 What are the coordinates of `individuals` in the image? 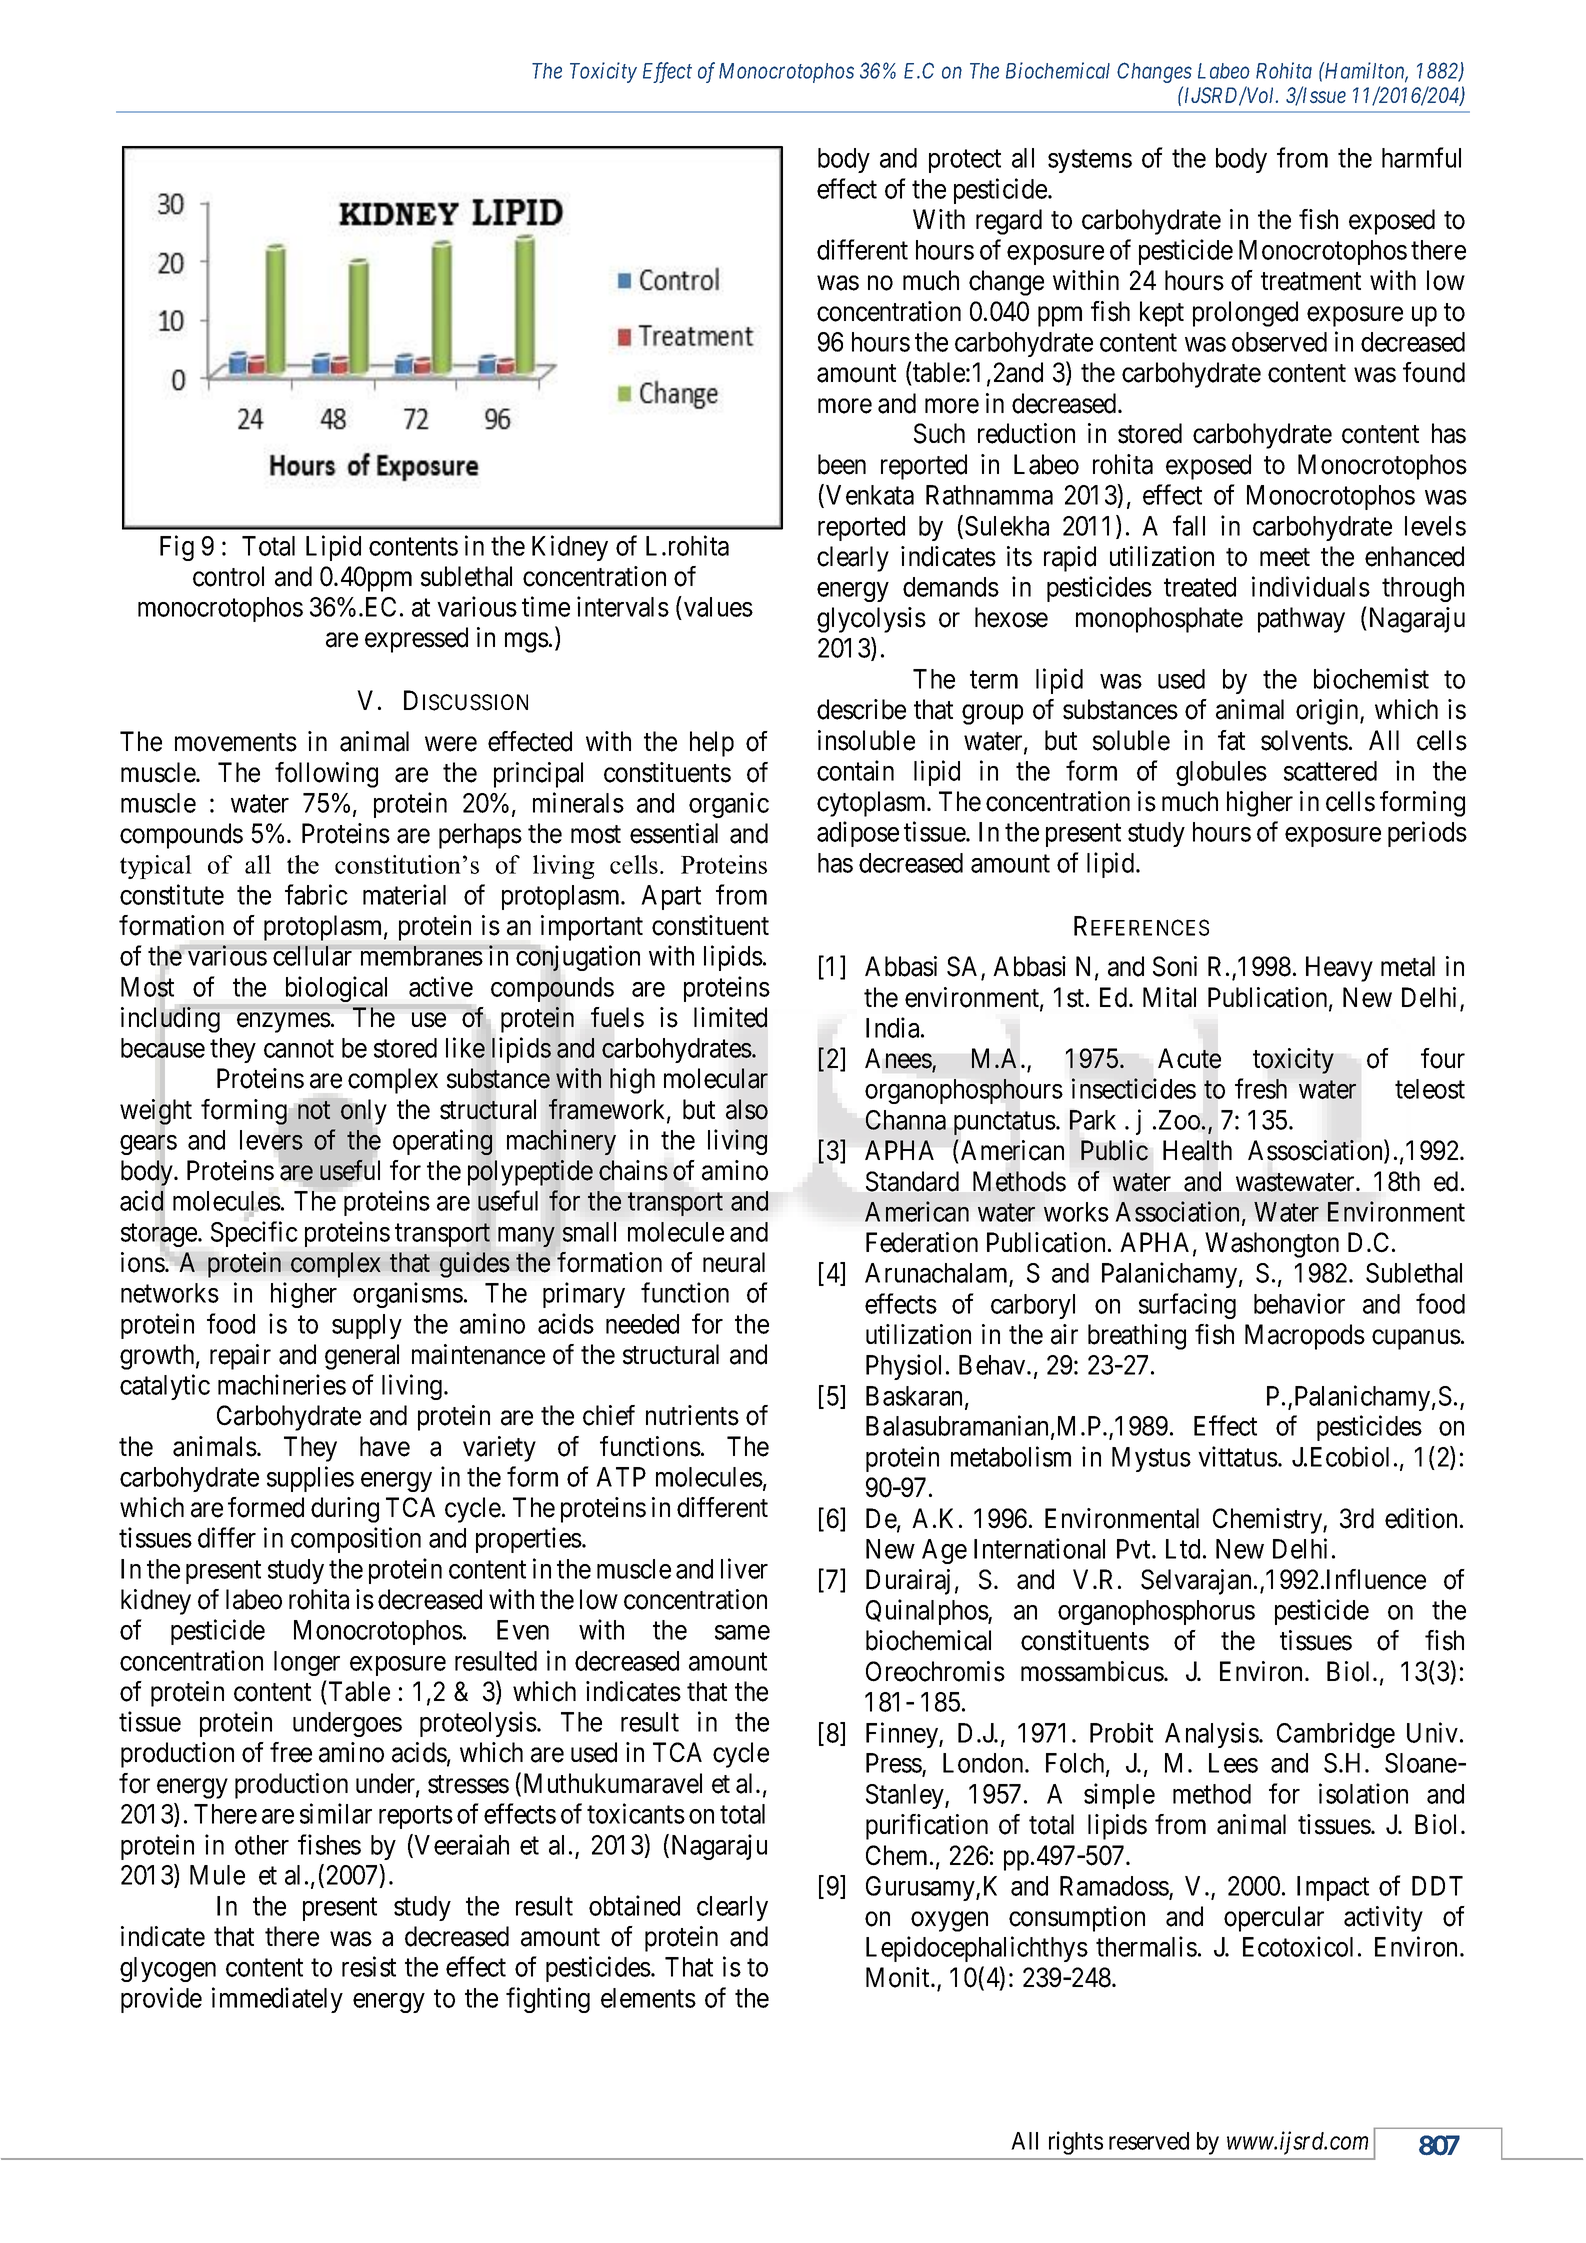 It's located at (1311, 586).
